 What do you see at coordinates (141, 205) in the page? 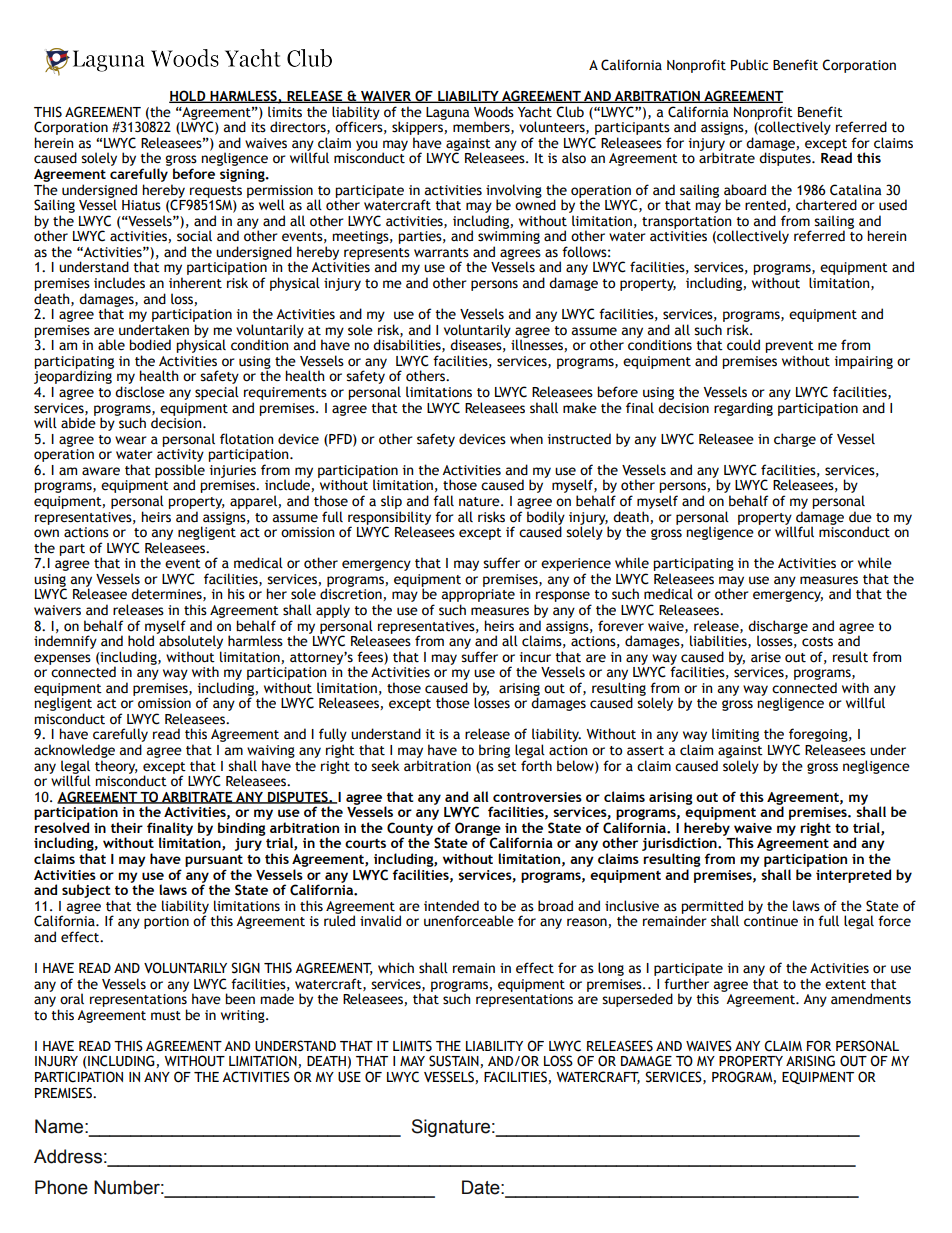
I see `Hiatus` at bounding box center [141, 205].
